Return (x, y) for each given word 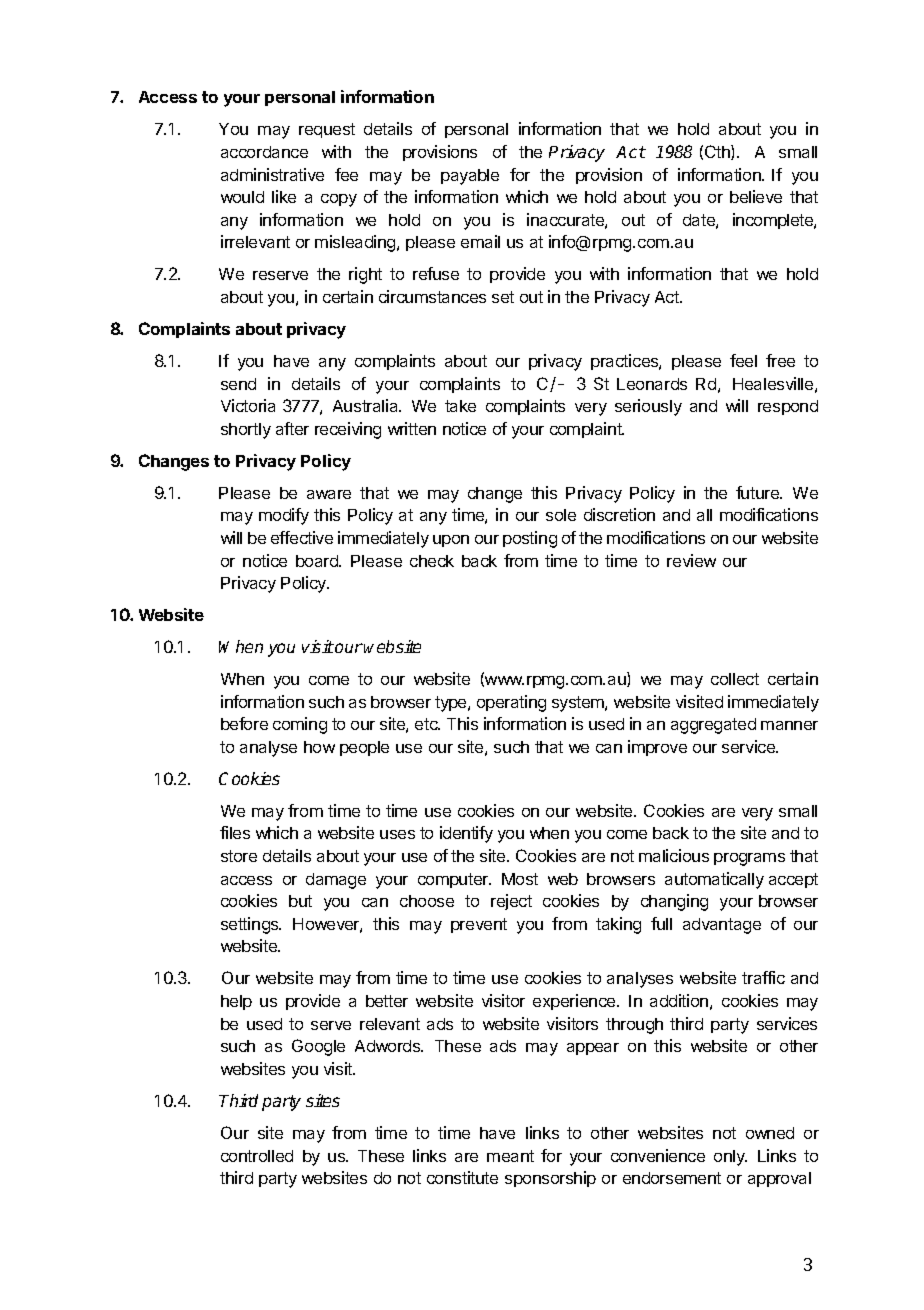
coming (300, 725)
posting (530, 539)
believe (756, 196)
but (300, 901)
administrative (272, 174)
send (238, 384)
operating (511, 703)
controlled (257, 1156)
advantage (722, 926)
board (318, 561)
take (460, 406)
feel (743, 360)
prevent (479, 925)
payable (470, 177)
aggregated (713, 726)
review (691, 560)
